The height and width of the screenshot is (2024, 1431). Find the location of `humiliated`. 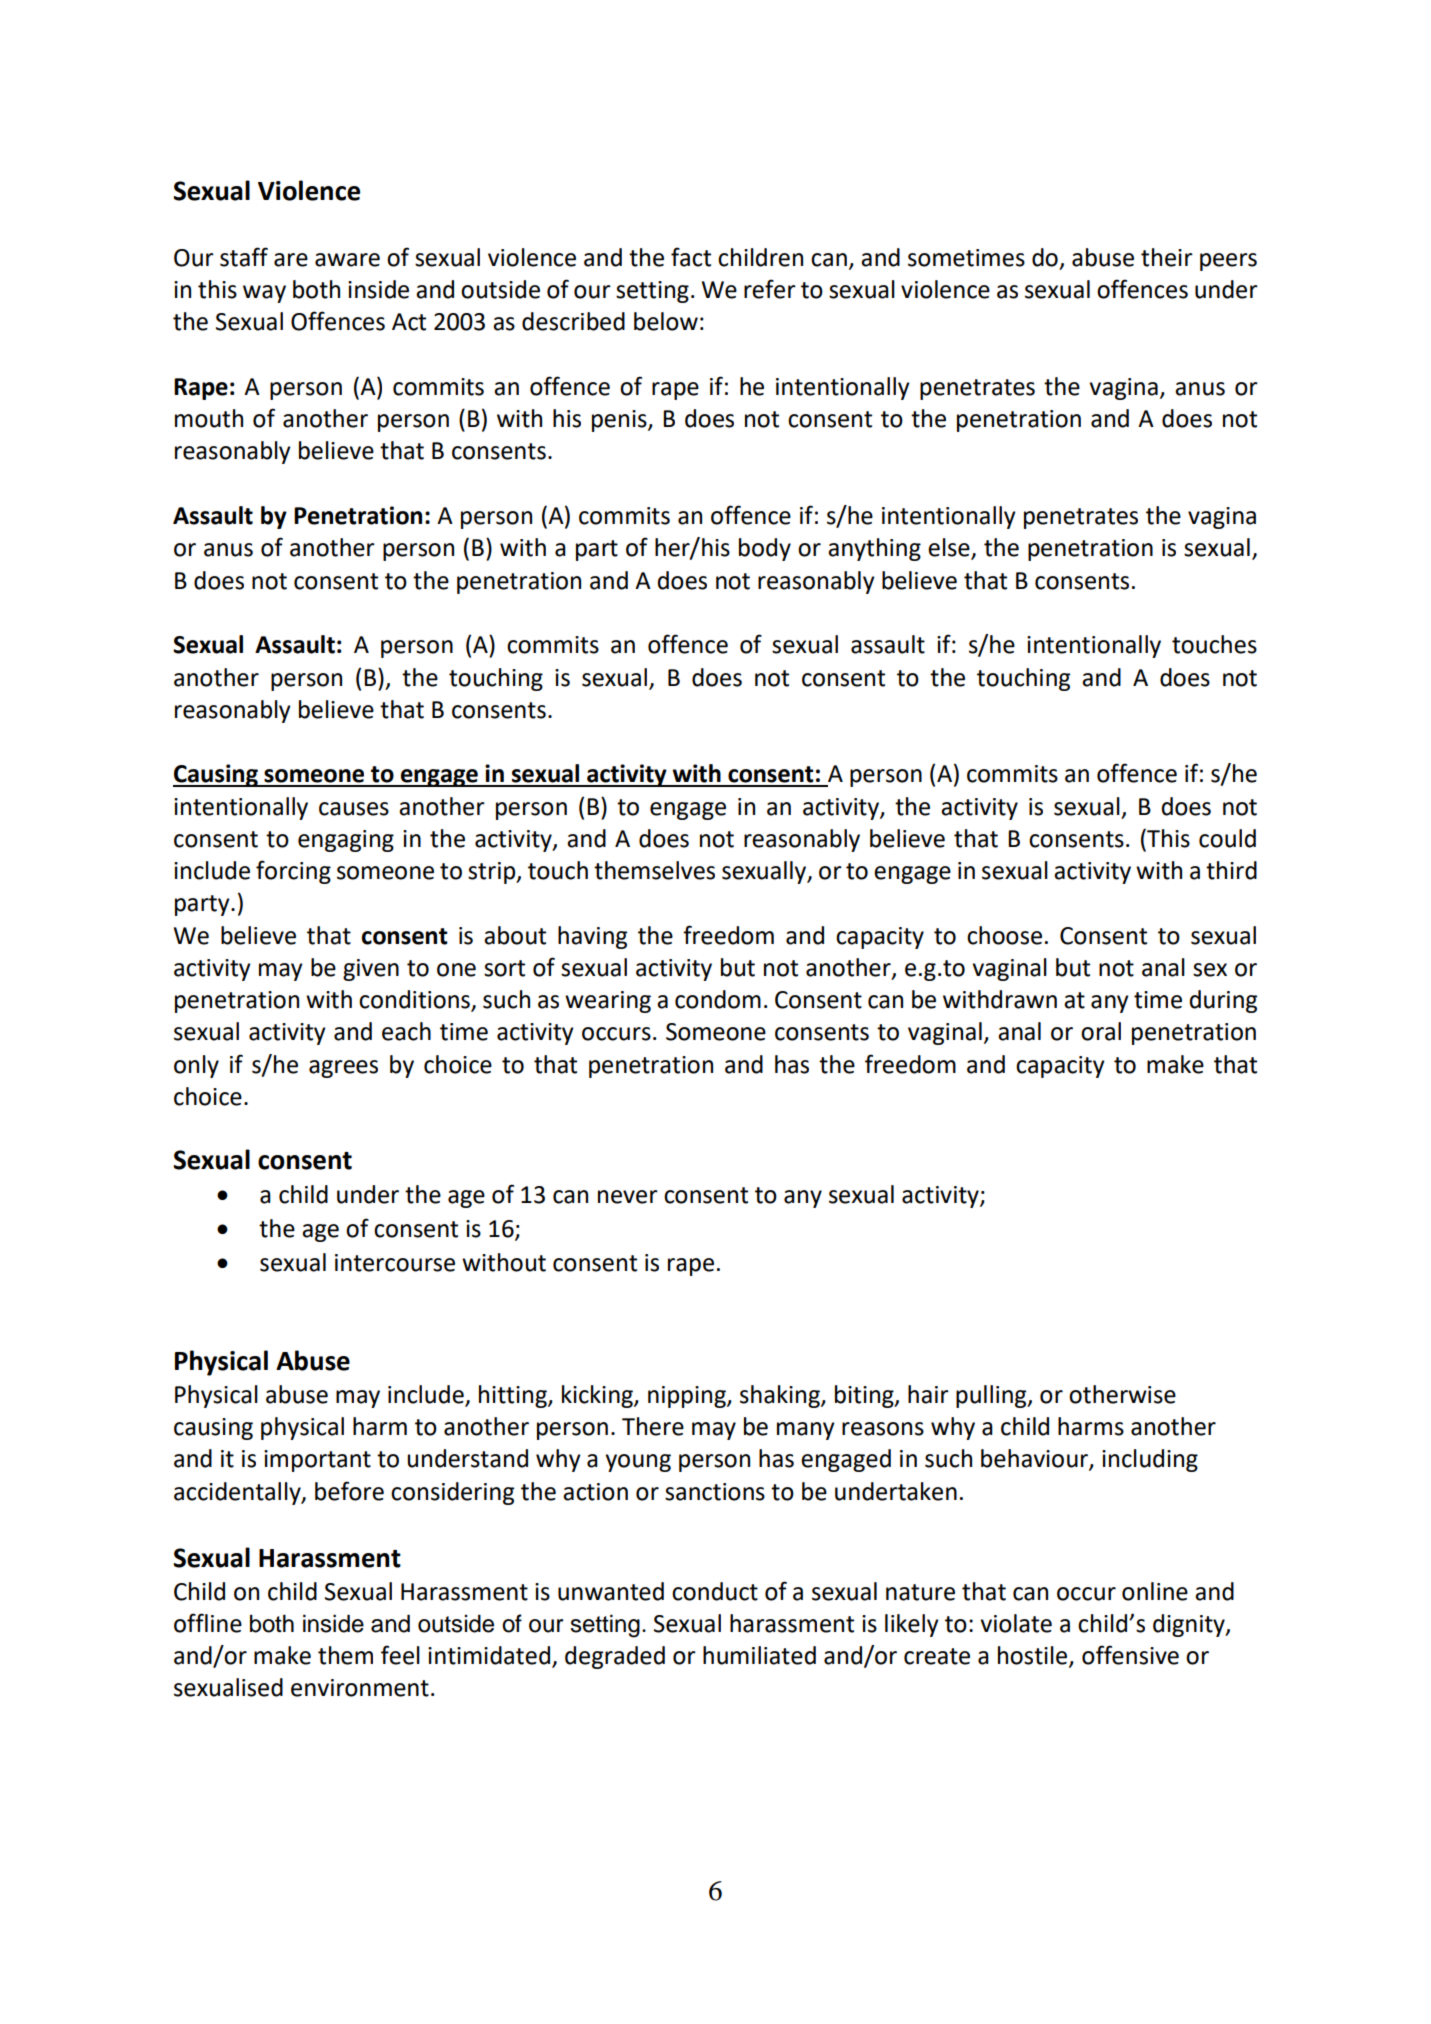

humiliated is located at coordinates (759, 1655).
